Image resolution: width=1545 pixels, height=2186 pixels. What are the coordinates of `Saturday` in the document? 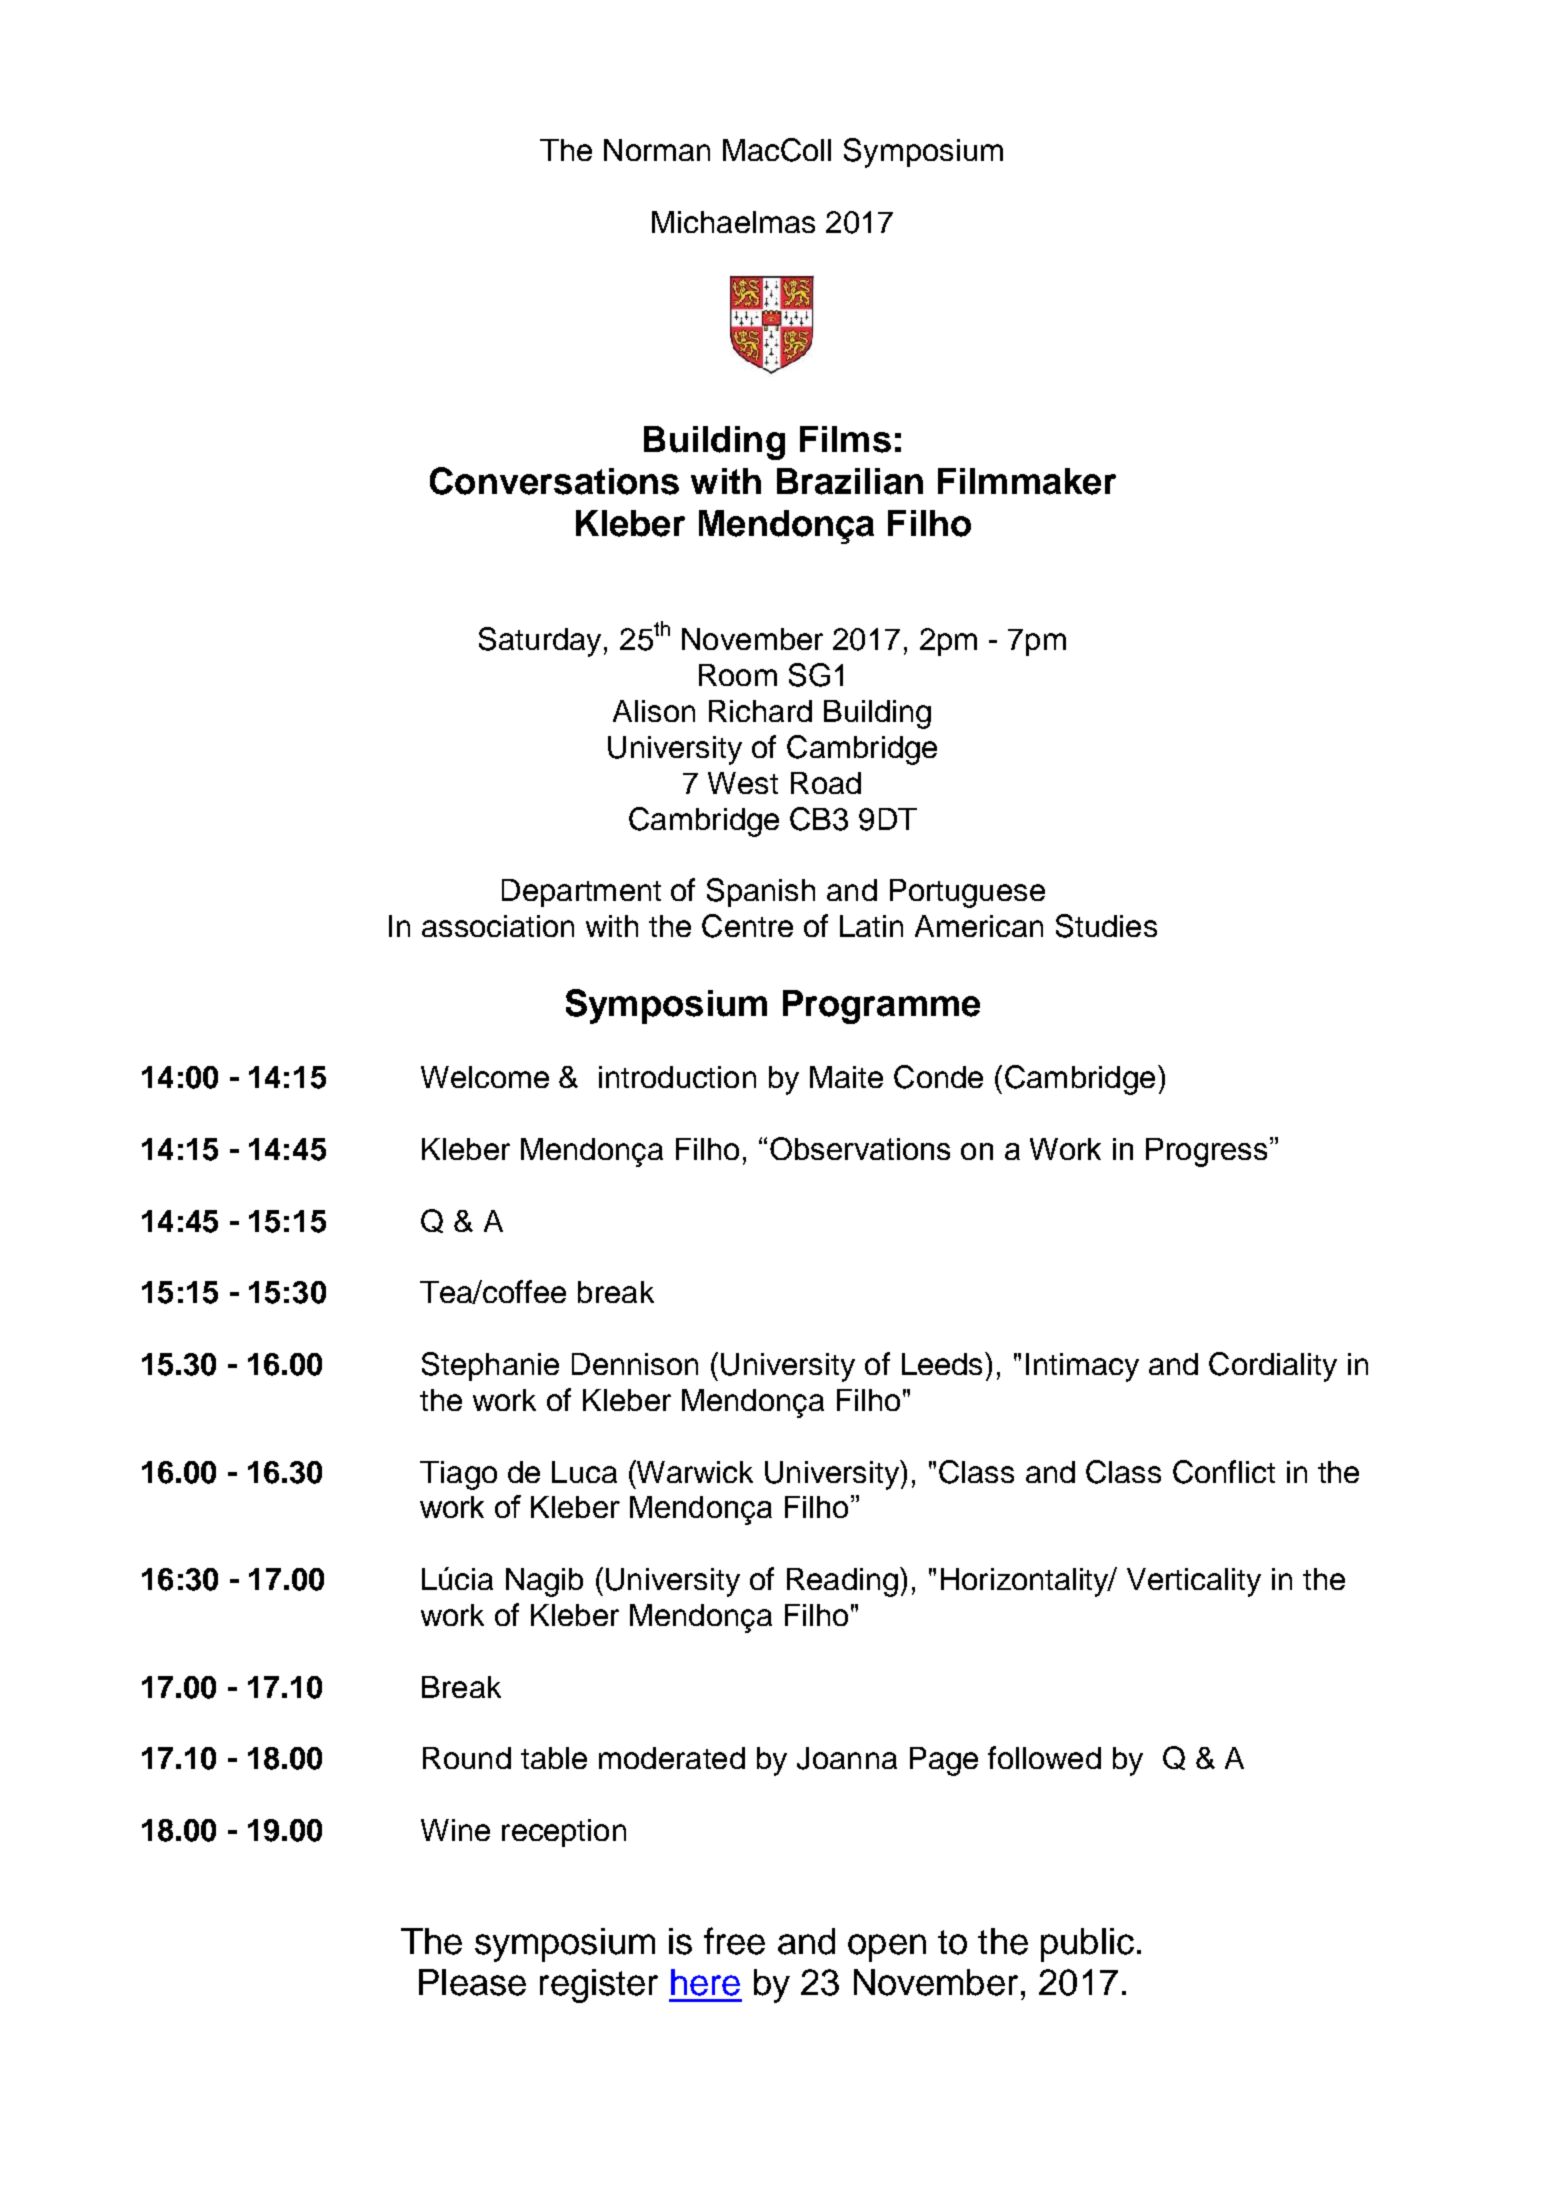 It's located at (540, 642).
